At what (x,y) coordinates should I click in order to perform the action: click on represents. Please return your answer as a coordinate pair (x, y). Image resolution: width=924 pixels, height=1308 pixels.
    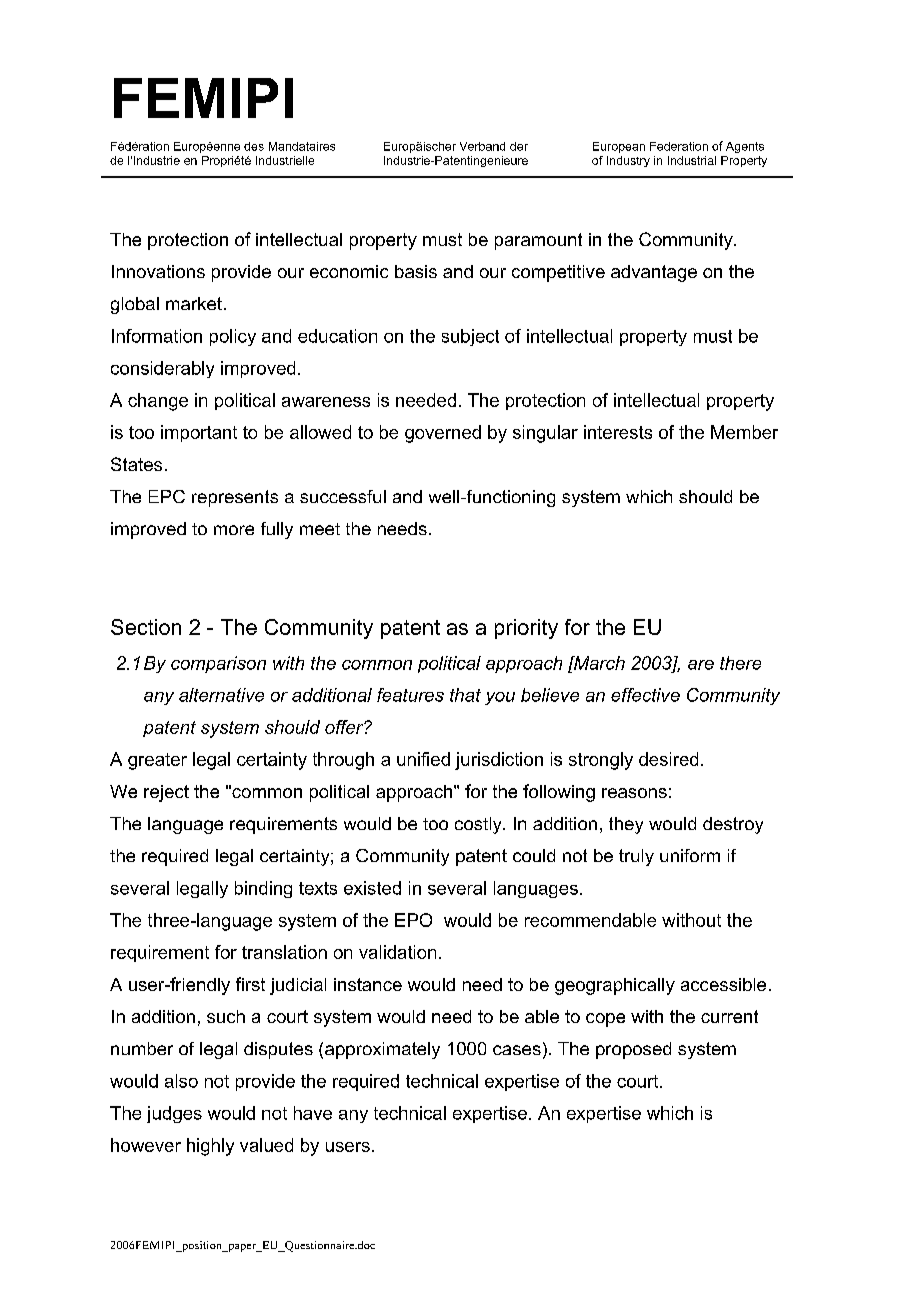
    Looking at the image, I should click on (235, 498).
